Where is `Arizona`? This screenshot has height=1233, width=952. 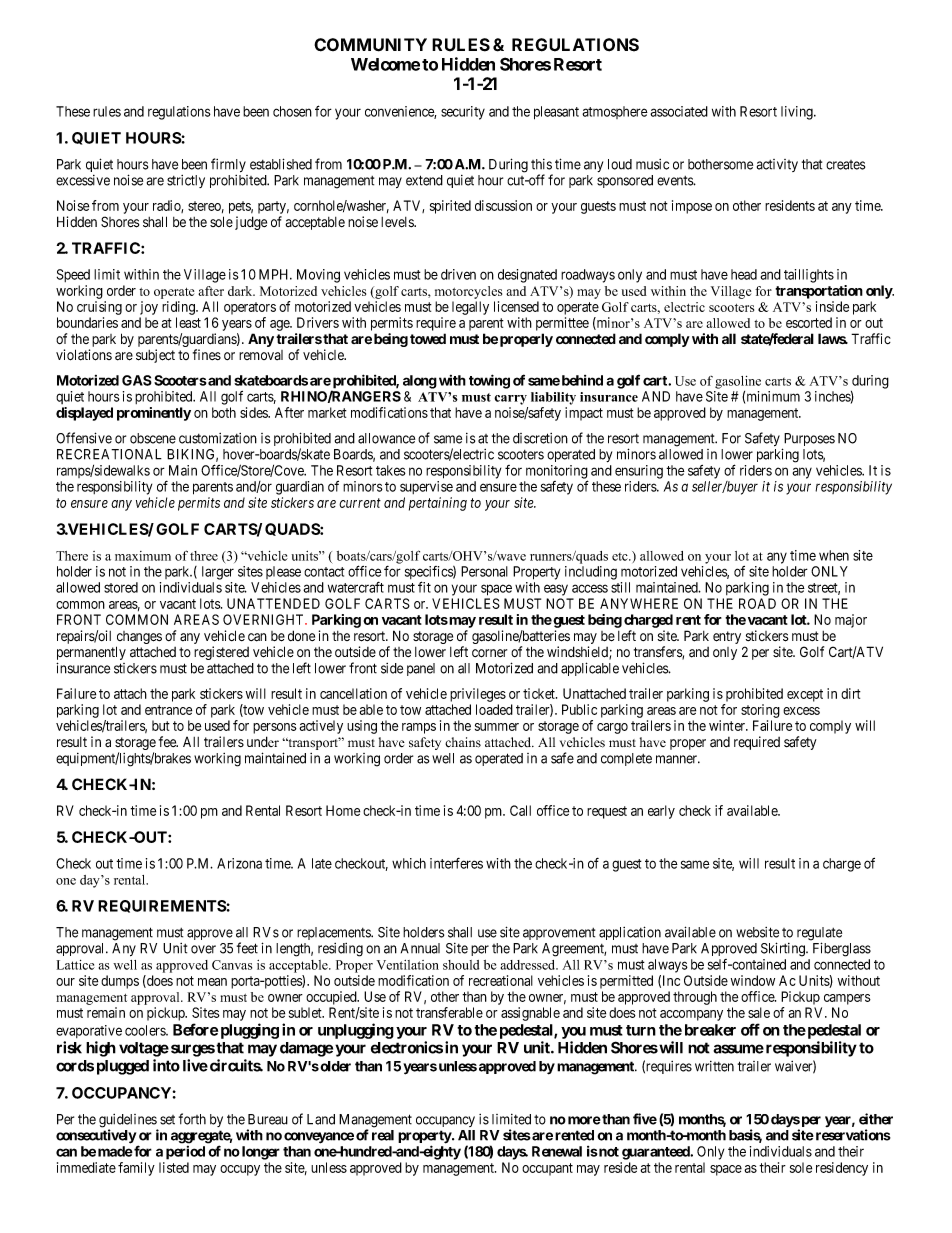
Arizona is located at coordinates (239, 863).
